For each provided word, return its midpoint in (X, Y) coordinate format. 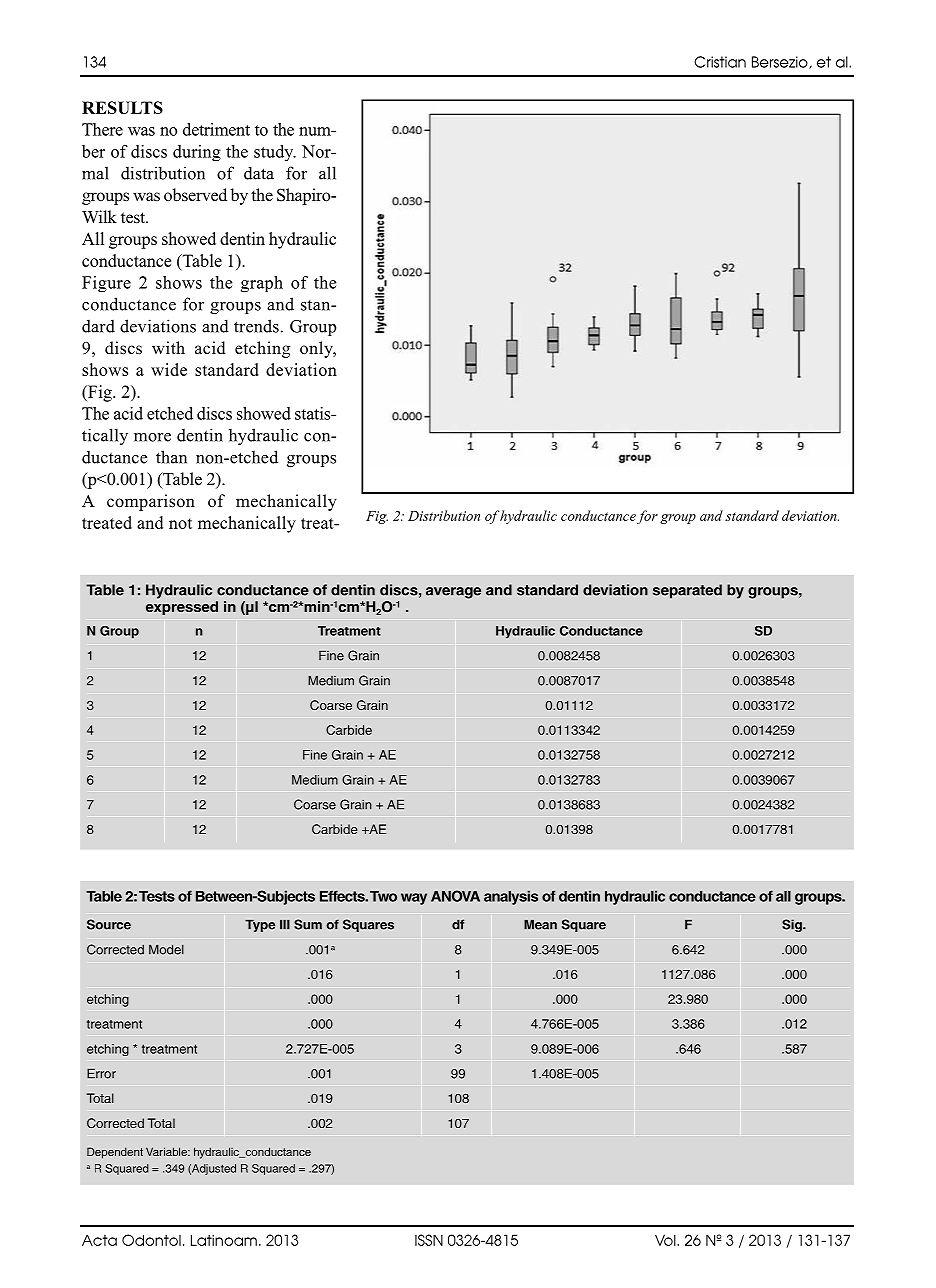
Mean (540, 924)
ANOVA (455, 896)
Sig (793, 925)
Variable (167, 1151)
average (453, 593)
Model (166, 949)
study (275, 153)
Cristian (720, 62)
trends (256, 326)
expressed (182, 608)
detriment (216, 129)
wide (169, 369)
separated (687, 591)
